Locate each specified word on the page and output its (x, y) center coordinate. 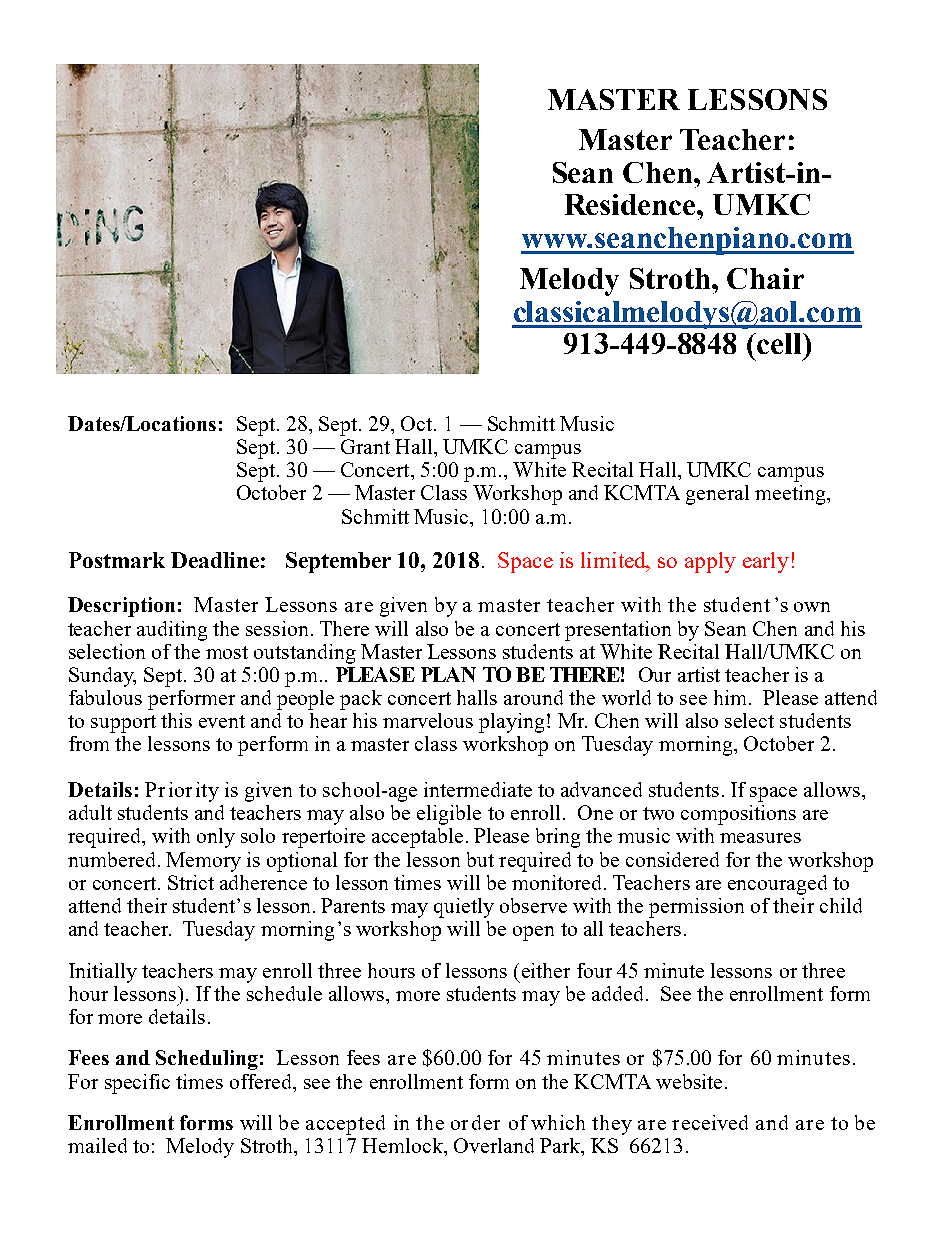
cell (780, 343)
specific (137, 1084)
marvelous (428, 720)
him (732, 697)
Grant (365, 446)
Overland (494, 1145)
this (176, 720)
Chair (765, 278)
